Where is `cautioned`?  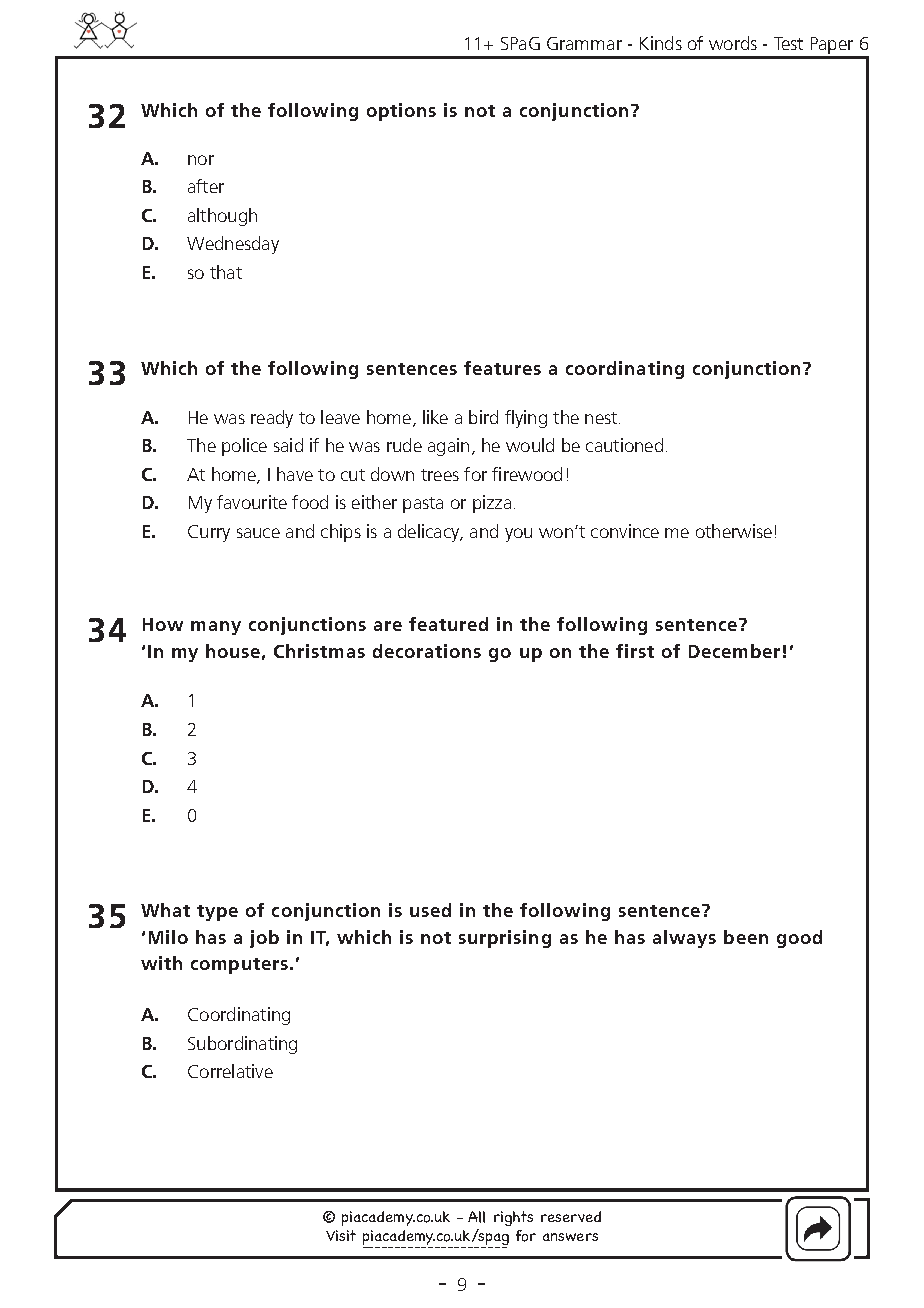
cautioned is located at coordinates (624, 445).
